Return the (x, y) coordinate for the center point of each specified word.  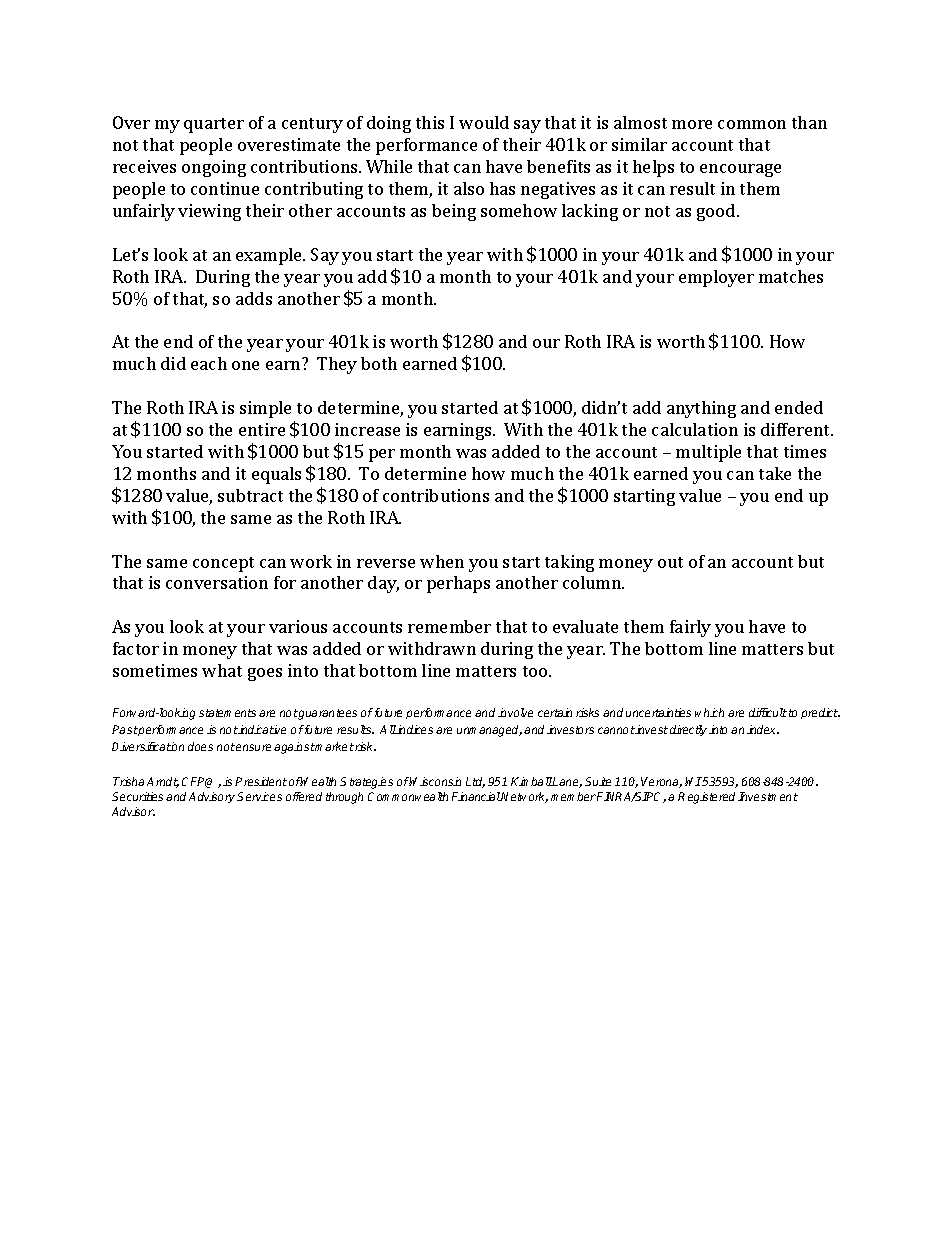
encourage (740, 170)
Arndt (163, 782)
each (209, 363)
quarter (214, 125)
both (379, 363)
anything (701, 409)
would (484, 122)
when (442, 561)
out (670, 562)
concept (223, 564)
